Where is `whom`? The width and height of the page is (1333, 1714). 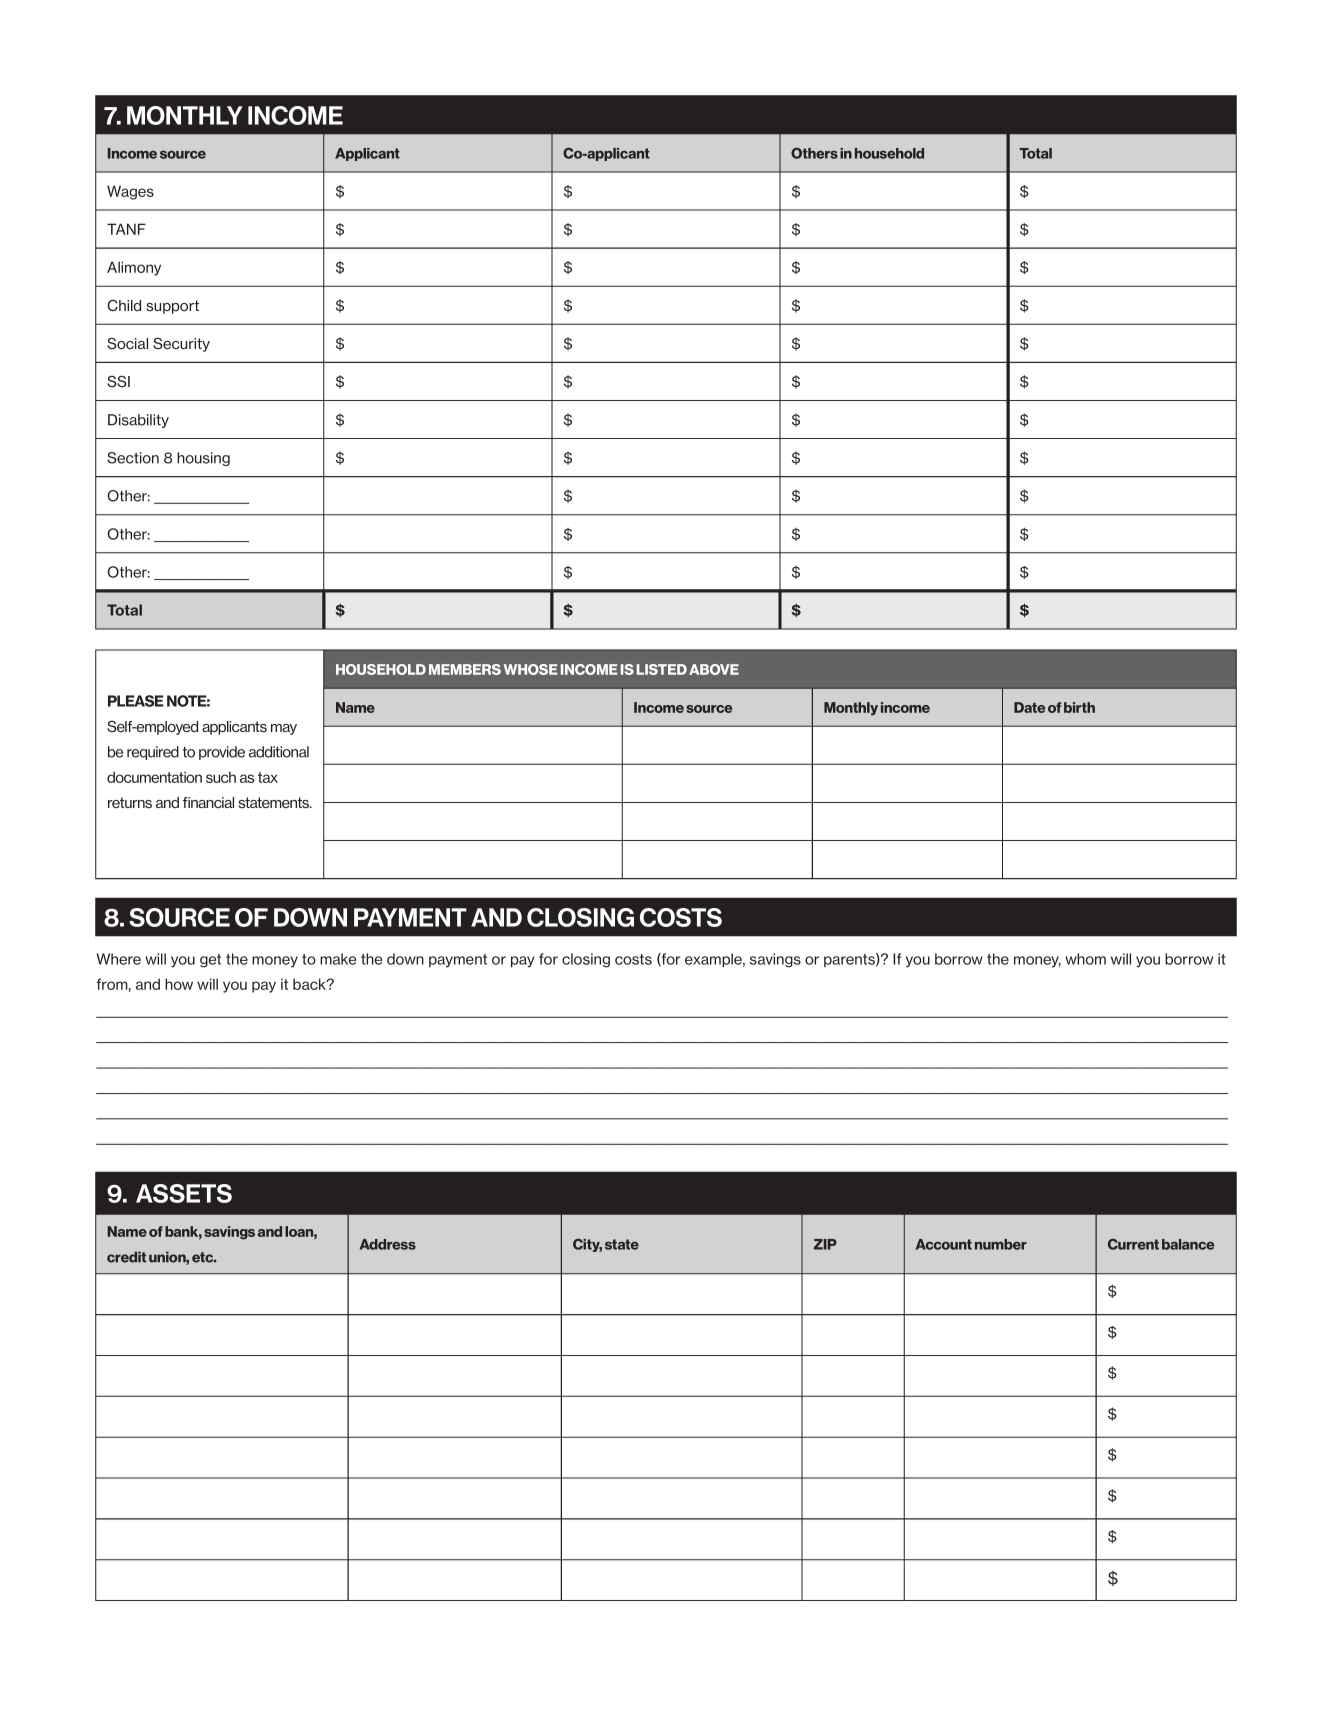 whom is located at coordinates (1085, 959).
